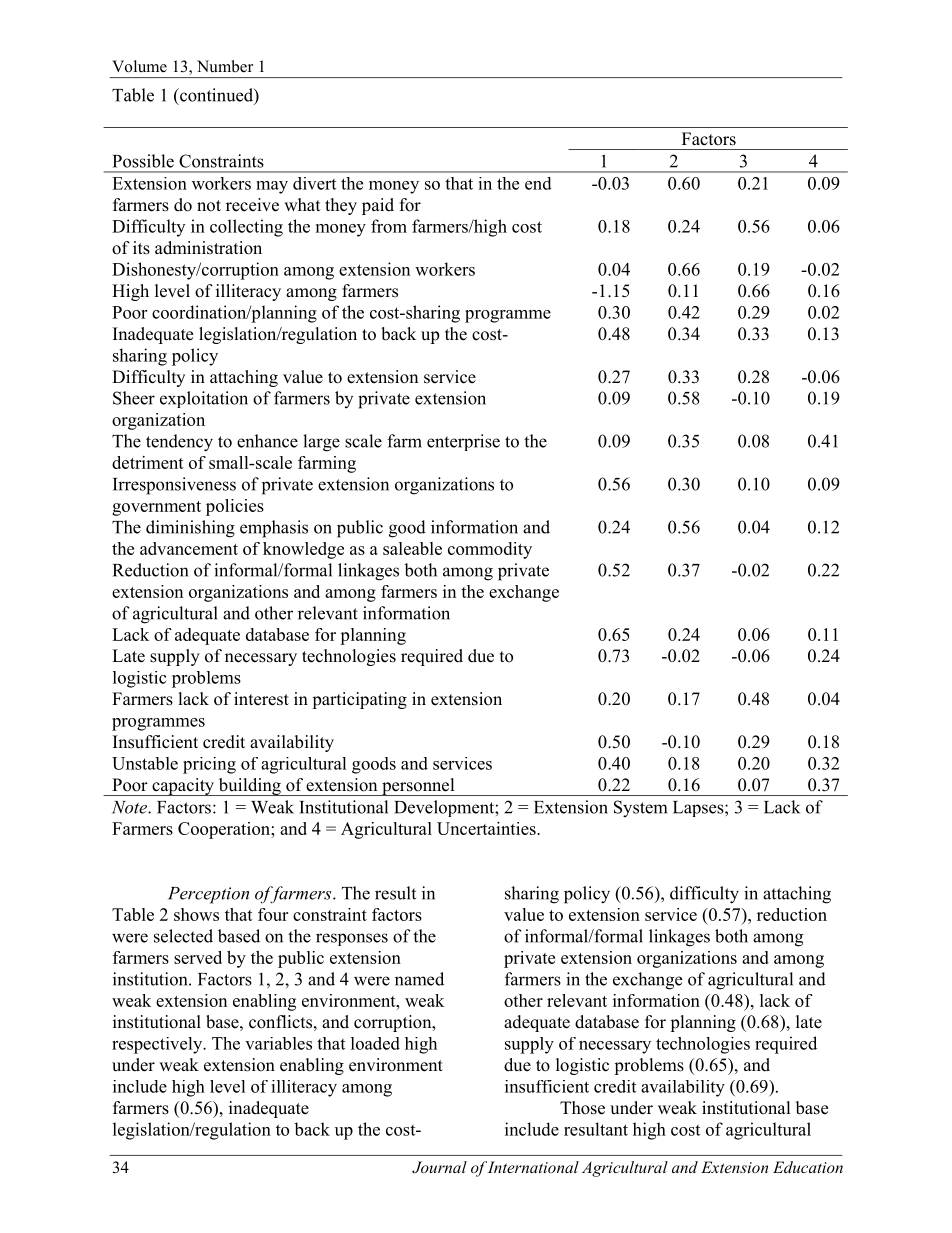 Image resolution: width=952 pixels, height=1233 pixels. What do you see at coordinates (808, 1167) in the image?
I see `Education` at bounding box center [808, 1167].
